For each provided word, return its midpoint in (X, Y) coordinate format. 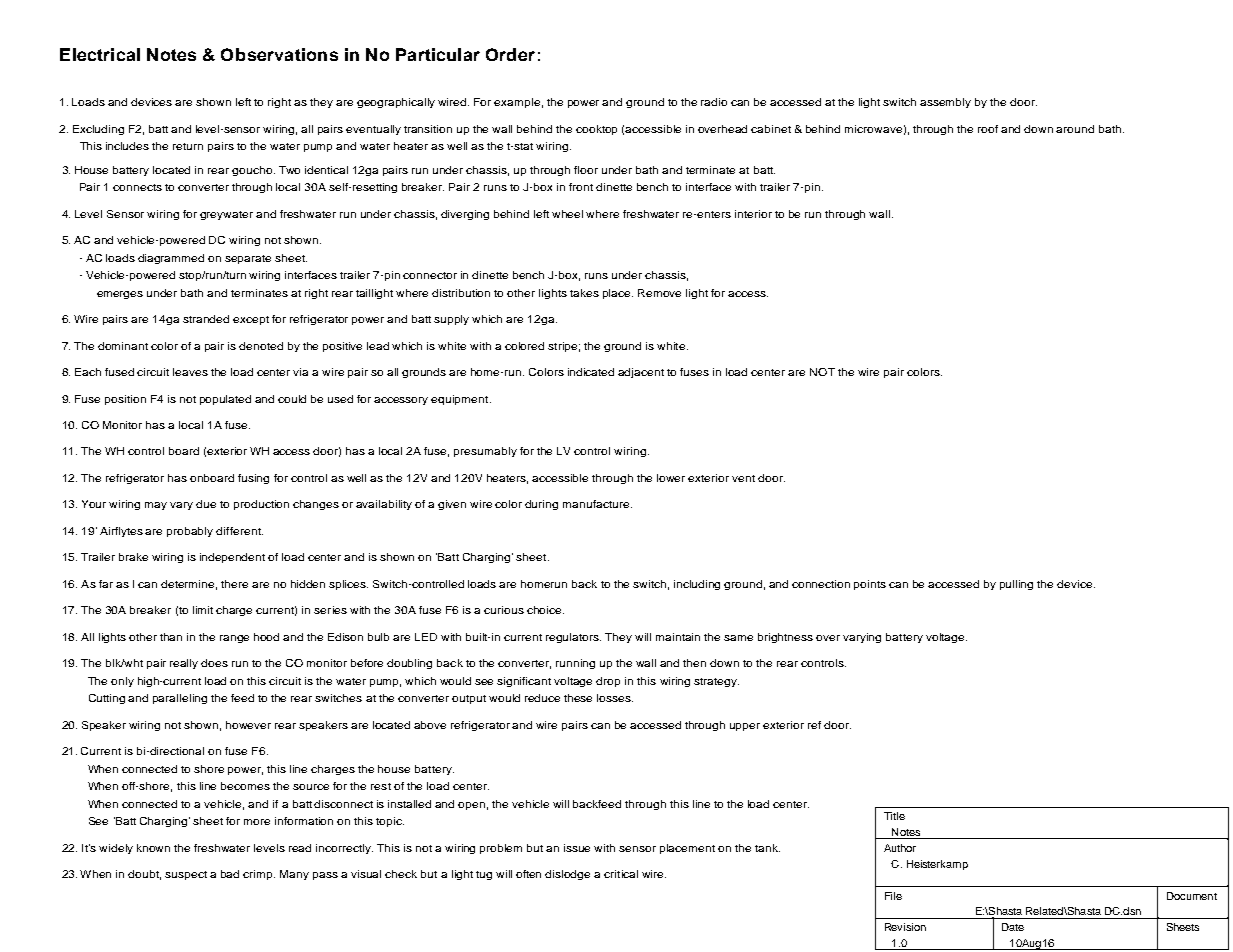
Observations (279, 54)
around (1075, 129)
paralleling (180, 699)
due (206, 504)
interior (753, 214)
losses (615, 698)
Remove (659, 293)
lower (671, 478)
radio (714, 102)
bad (230, 874)
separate (248, 259)
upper (745, 727)
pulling (1016, 585)
